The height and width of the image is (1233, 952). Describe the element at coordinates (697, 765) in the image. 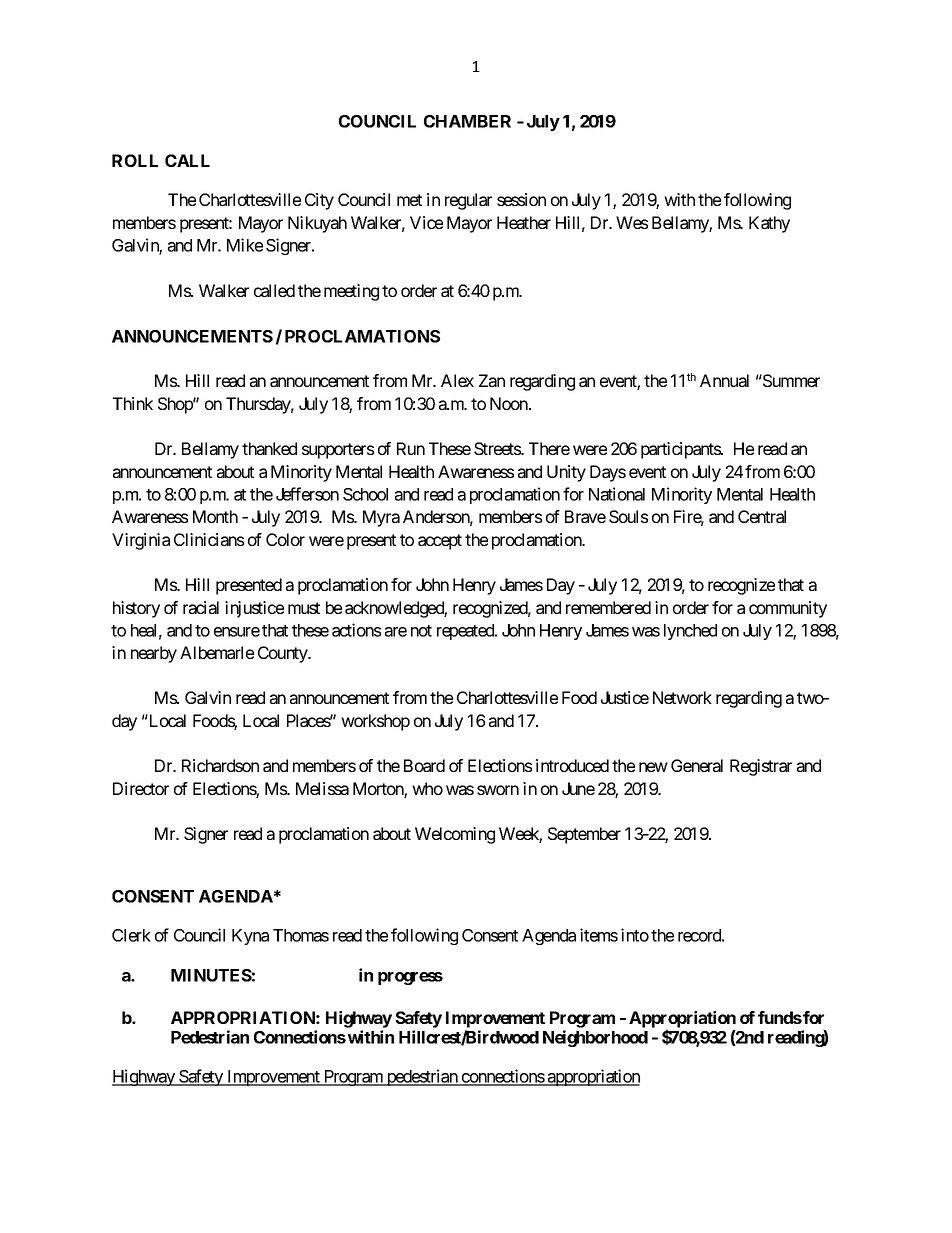

I see `General` at that location.
